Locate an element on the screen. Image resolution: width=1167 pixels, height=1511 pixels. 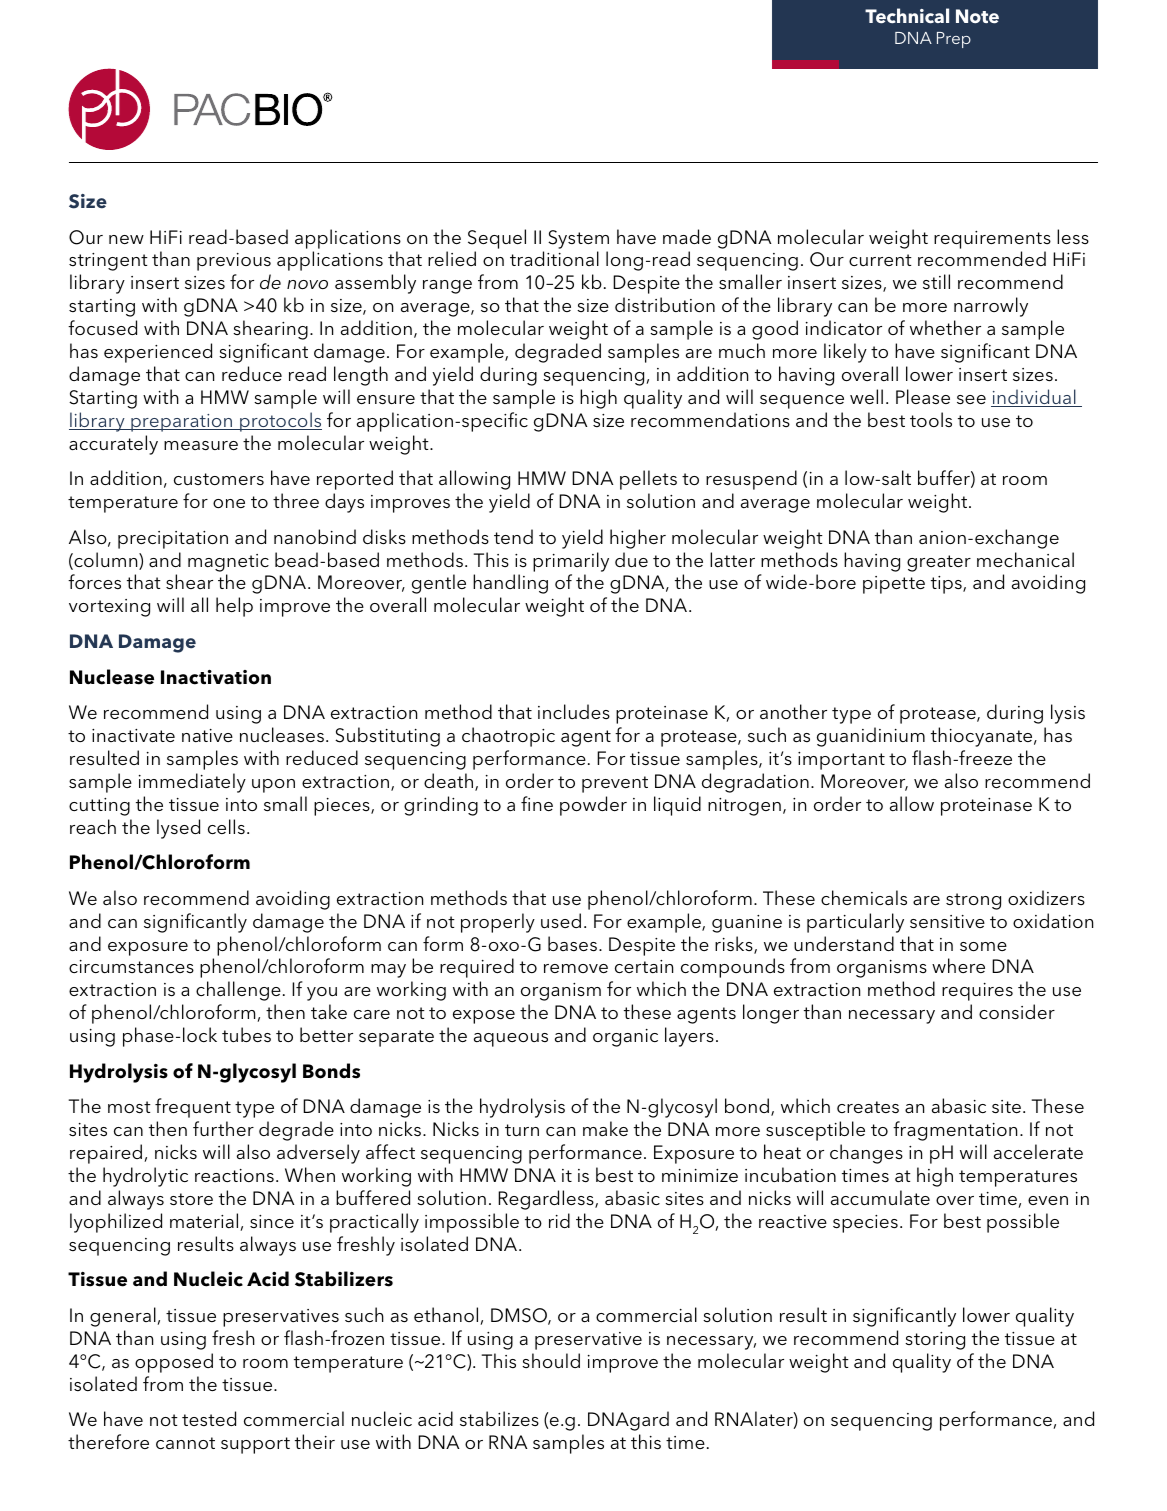
tested is located at coordinates (209, 1418).
